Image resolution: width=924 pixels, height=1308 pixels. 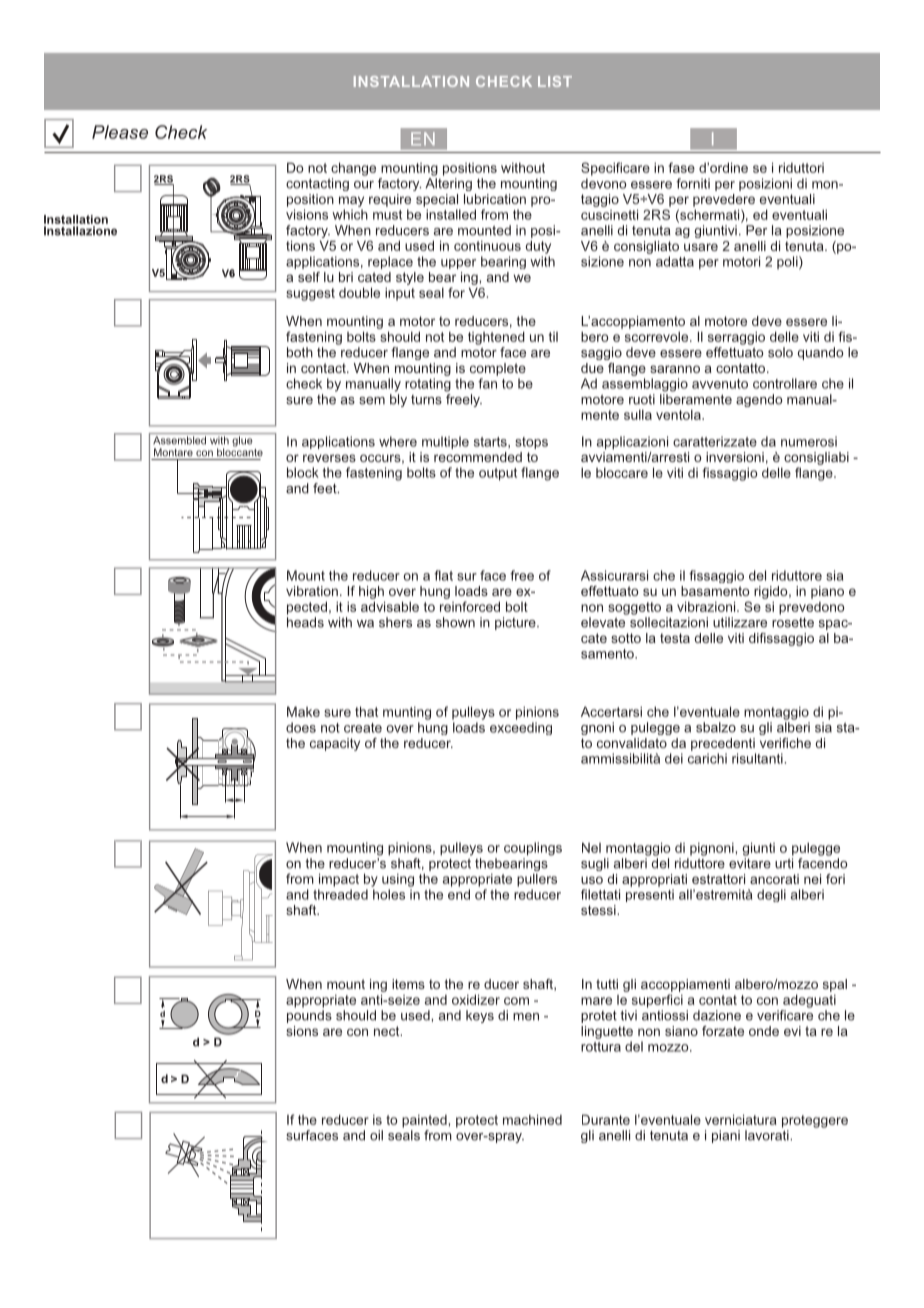 What do you see at coordinates (533, 849) in the screenshot?
I see `couplings` at bounding box center [533, 849].
